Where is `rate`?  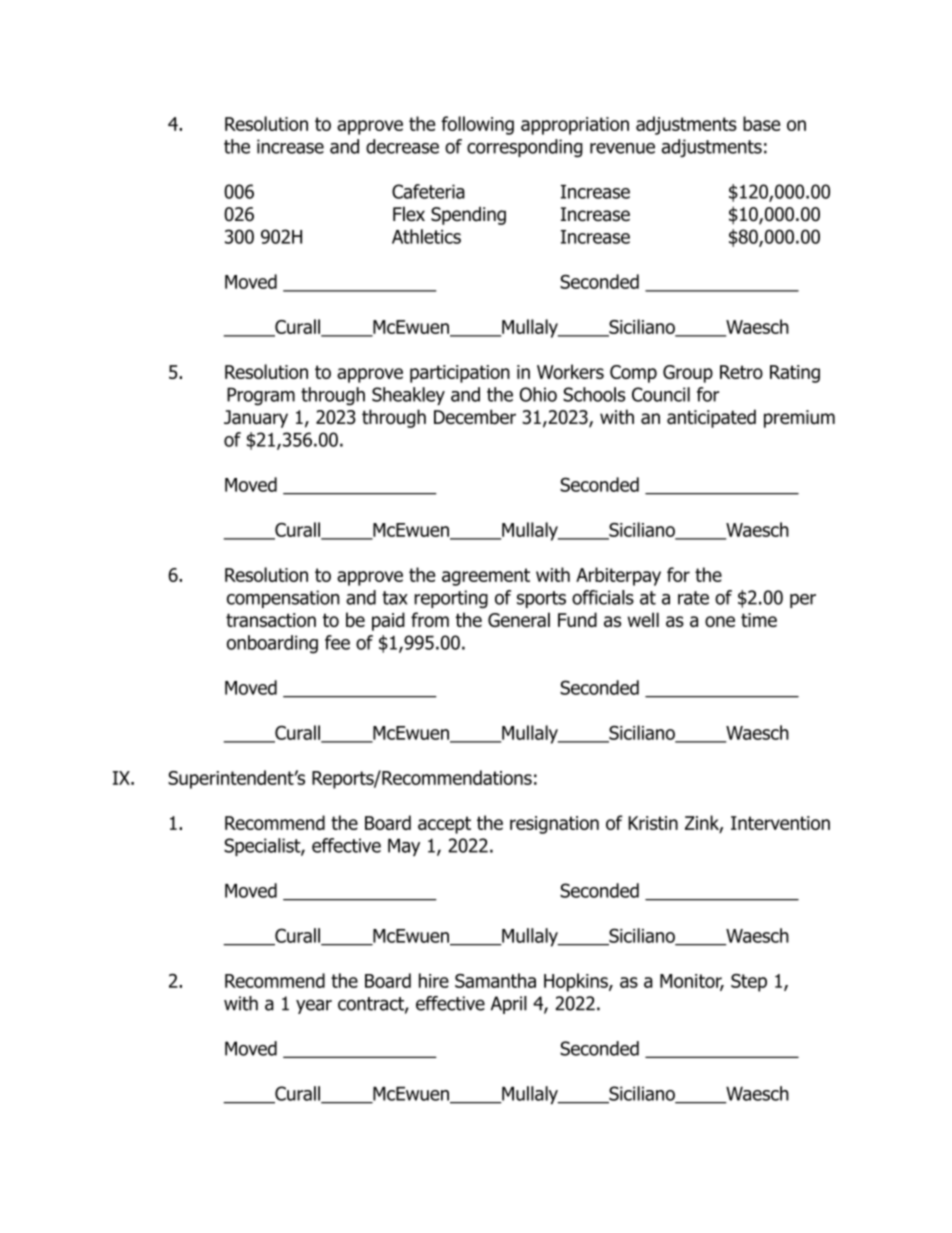
rate is located at coordinates (693, 598).
